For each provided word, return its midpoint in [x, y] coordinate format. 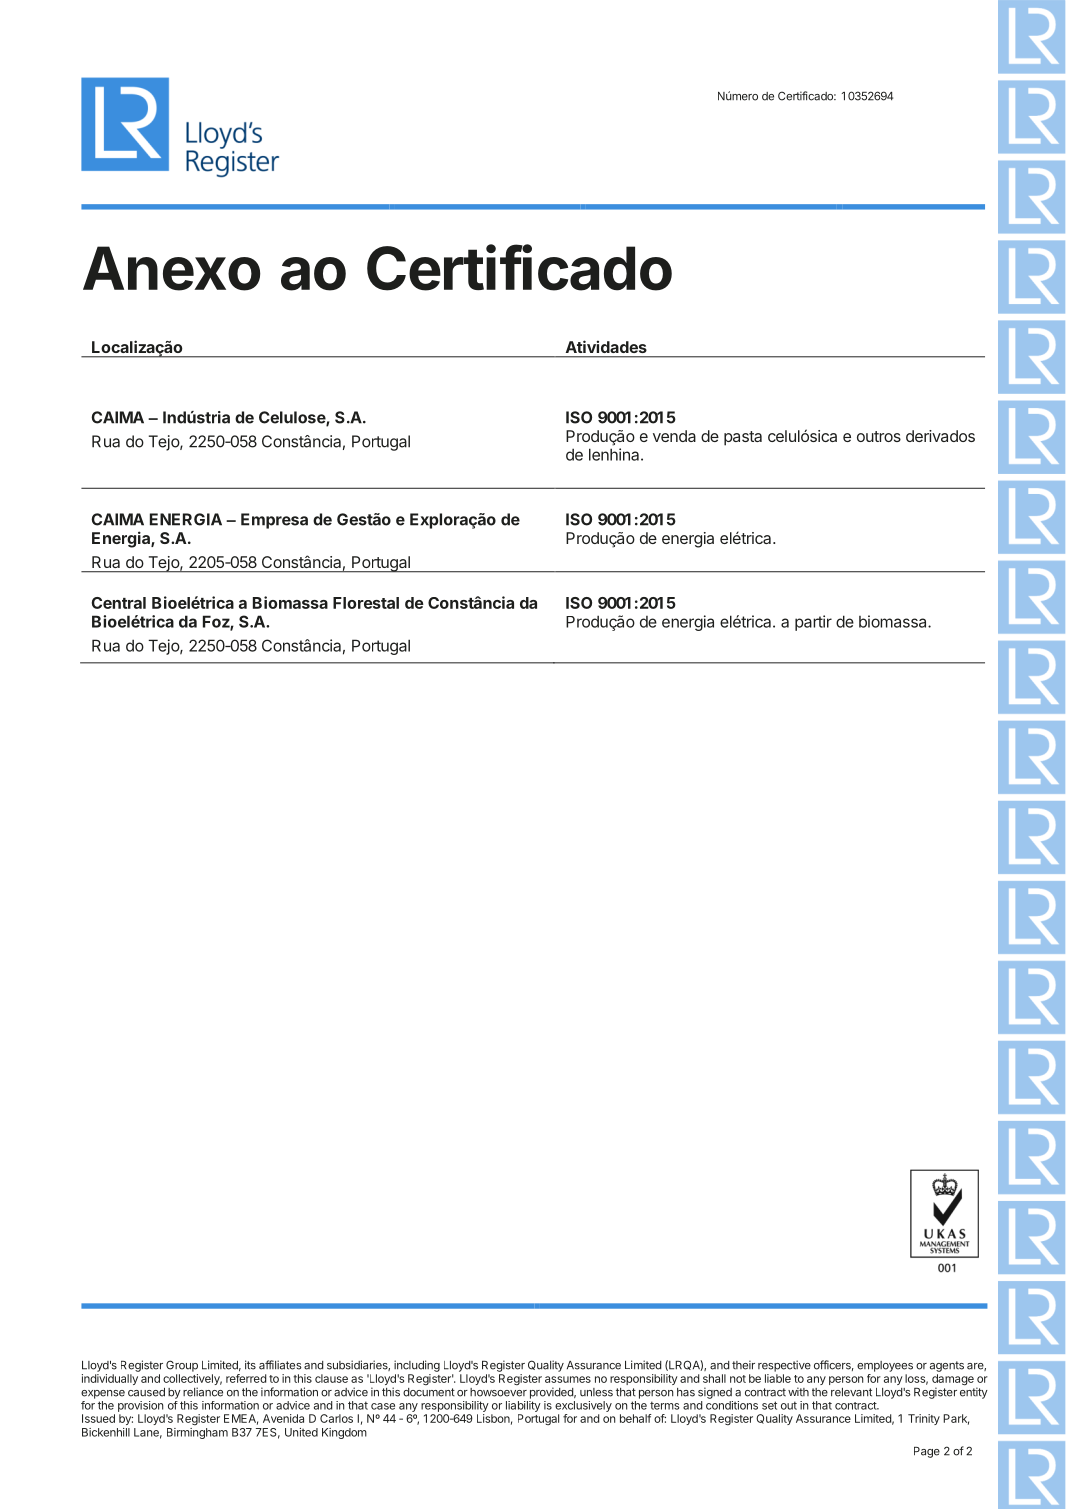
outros [879, 436]
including [417, 1366]
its [250, 1365]
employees [885, 1366]
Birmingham [197, 1433]
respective [784, 1366]
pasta [743, 438]
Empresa [274, 521]
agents [947, 1366]
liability [523, 1406]
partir [813, 623]
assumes [568, 1379]
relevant [851, 1392]
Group [182, 1366]
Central [119, 603]
